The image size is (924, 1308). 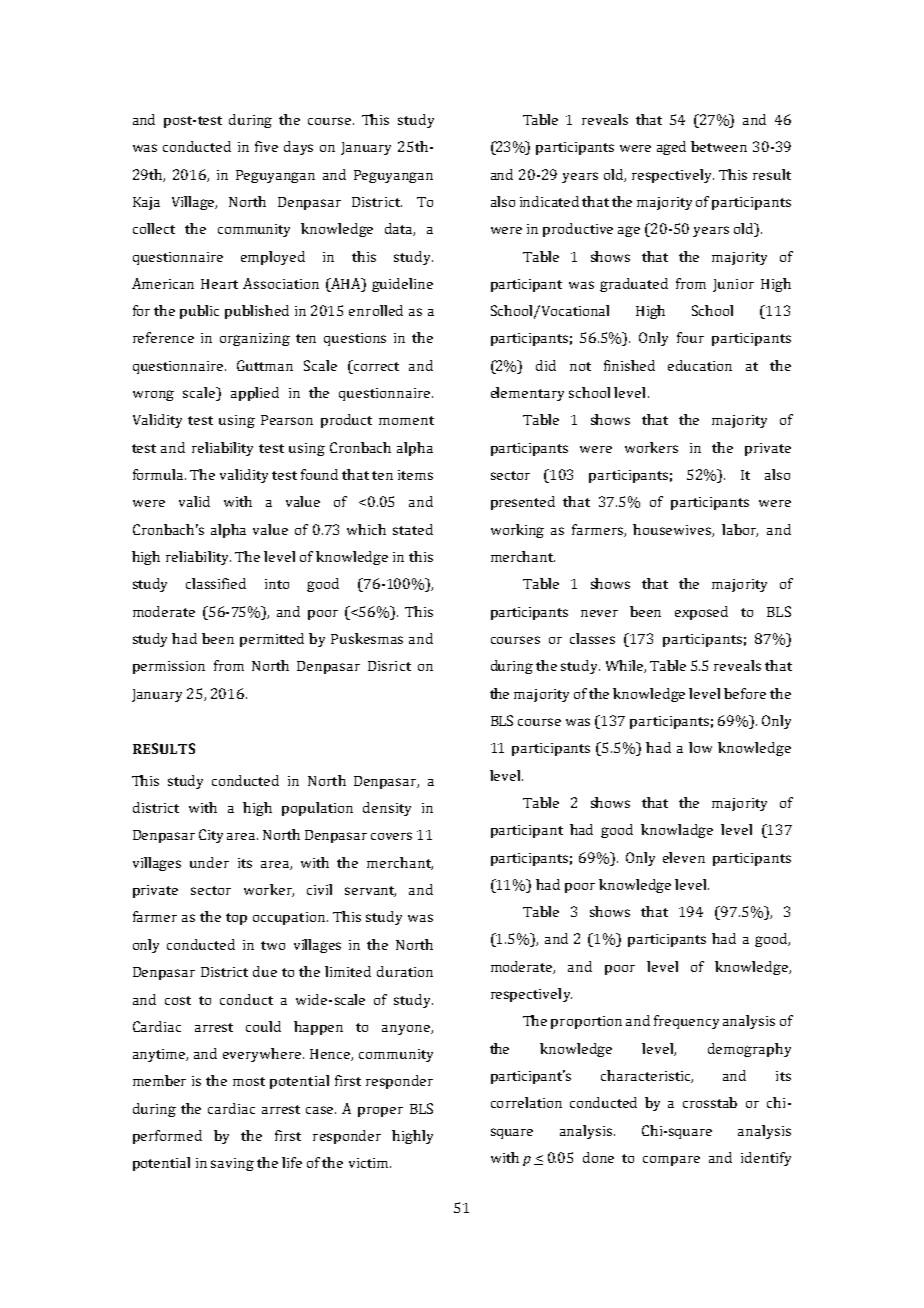 I want to click on five, so click(x=266, y=146).
